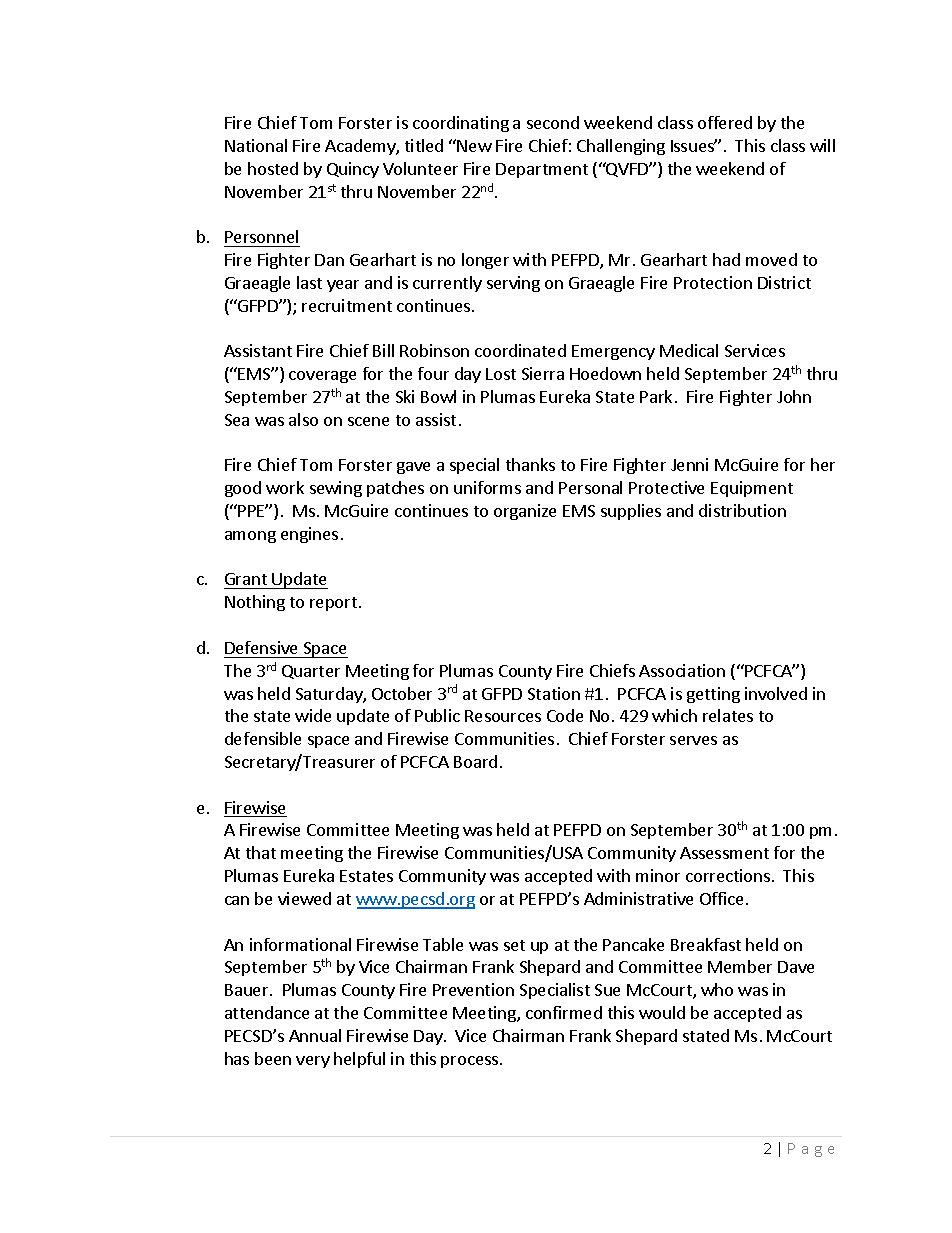 Image resolution: width=952 pixels, height=1233 pixels. What do you see at coordinates (564, 1012) in the document?
I see `confirmed` at bounding box center [564, 1012].
